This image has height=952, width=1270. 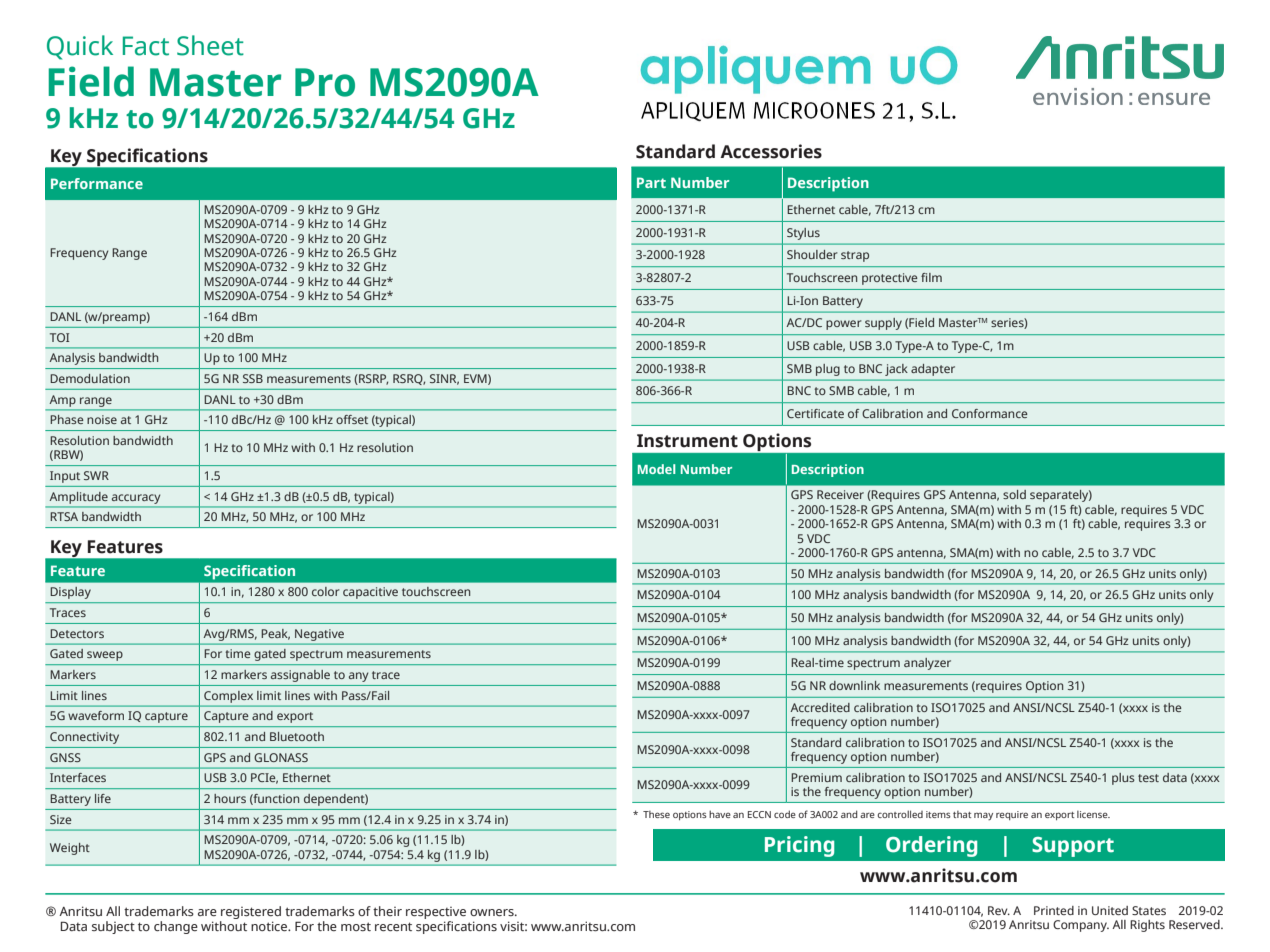 What do you see at coordinates (136, 499) in the image?
I see `accuracy` at bounding box center [136, 499].
